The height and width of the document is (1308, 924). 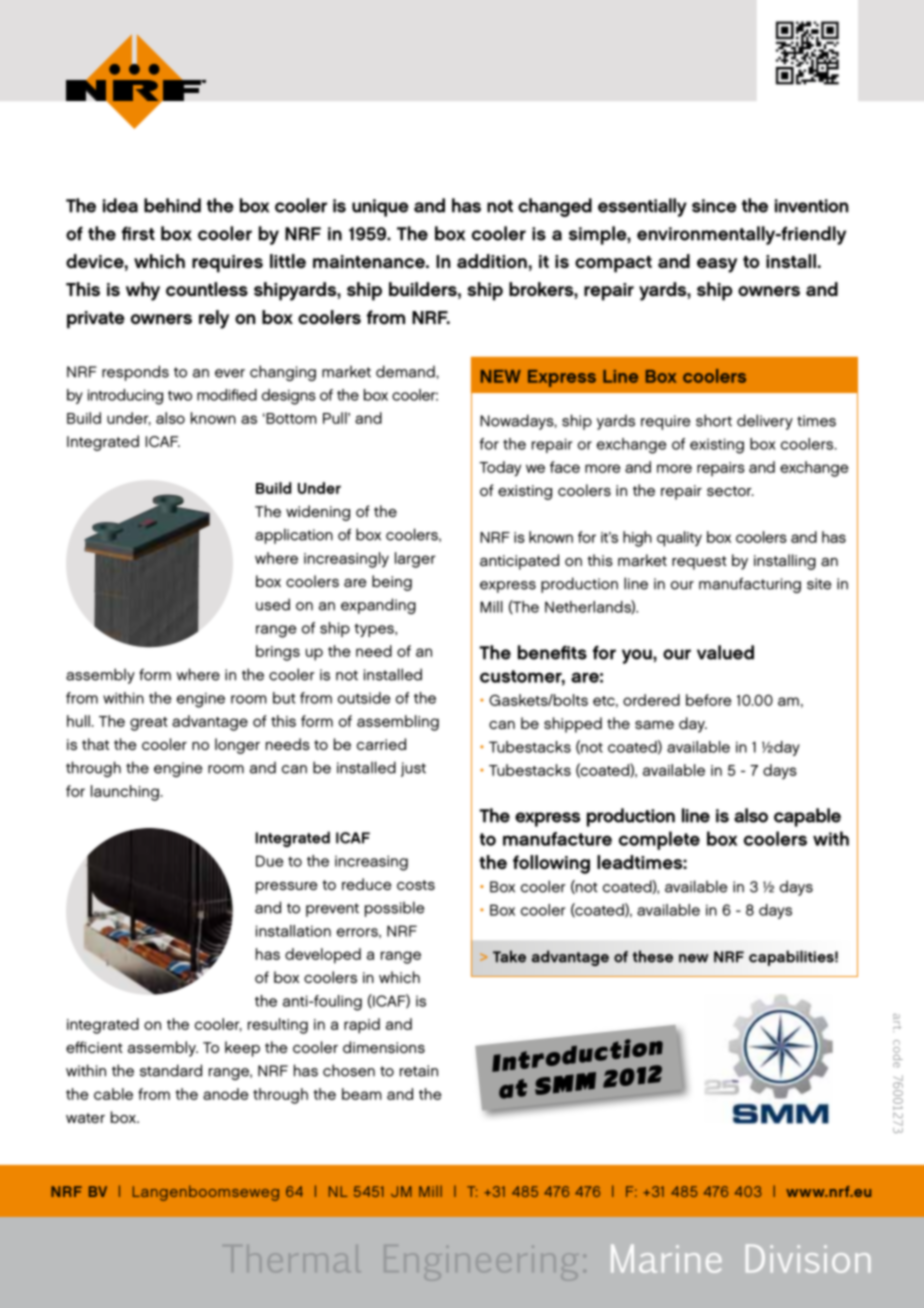 What do you see at coordinates (138, 233) in the document?
I see `first` at bounding box center [138, 233].
